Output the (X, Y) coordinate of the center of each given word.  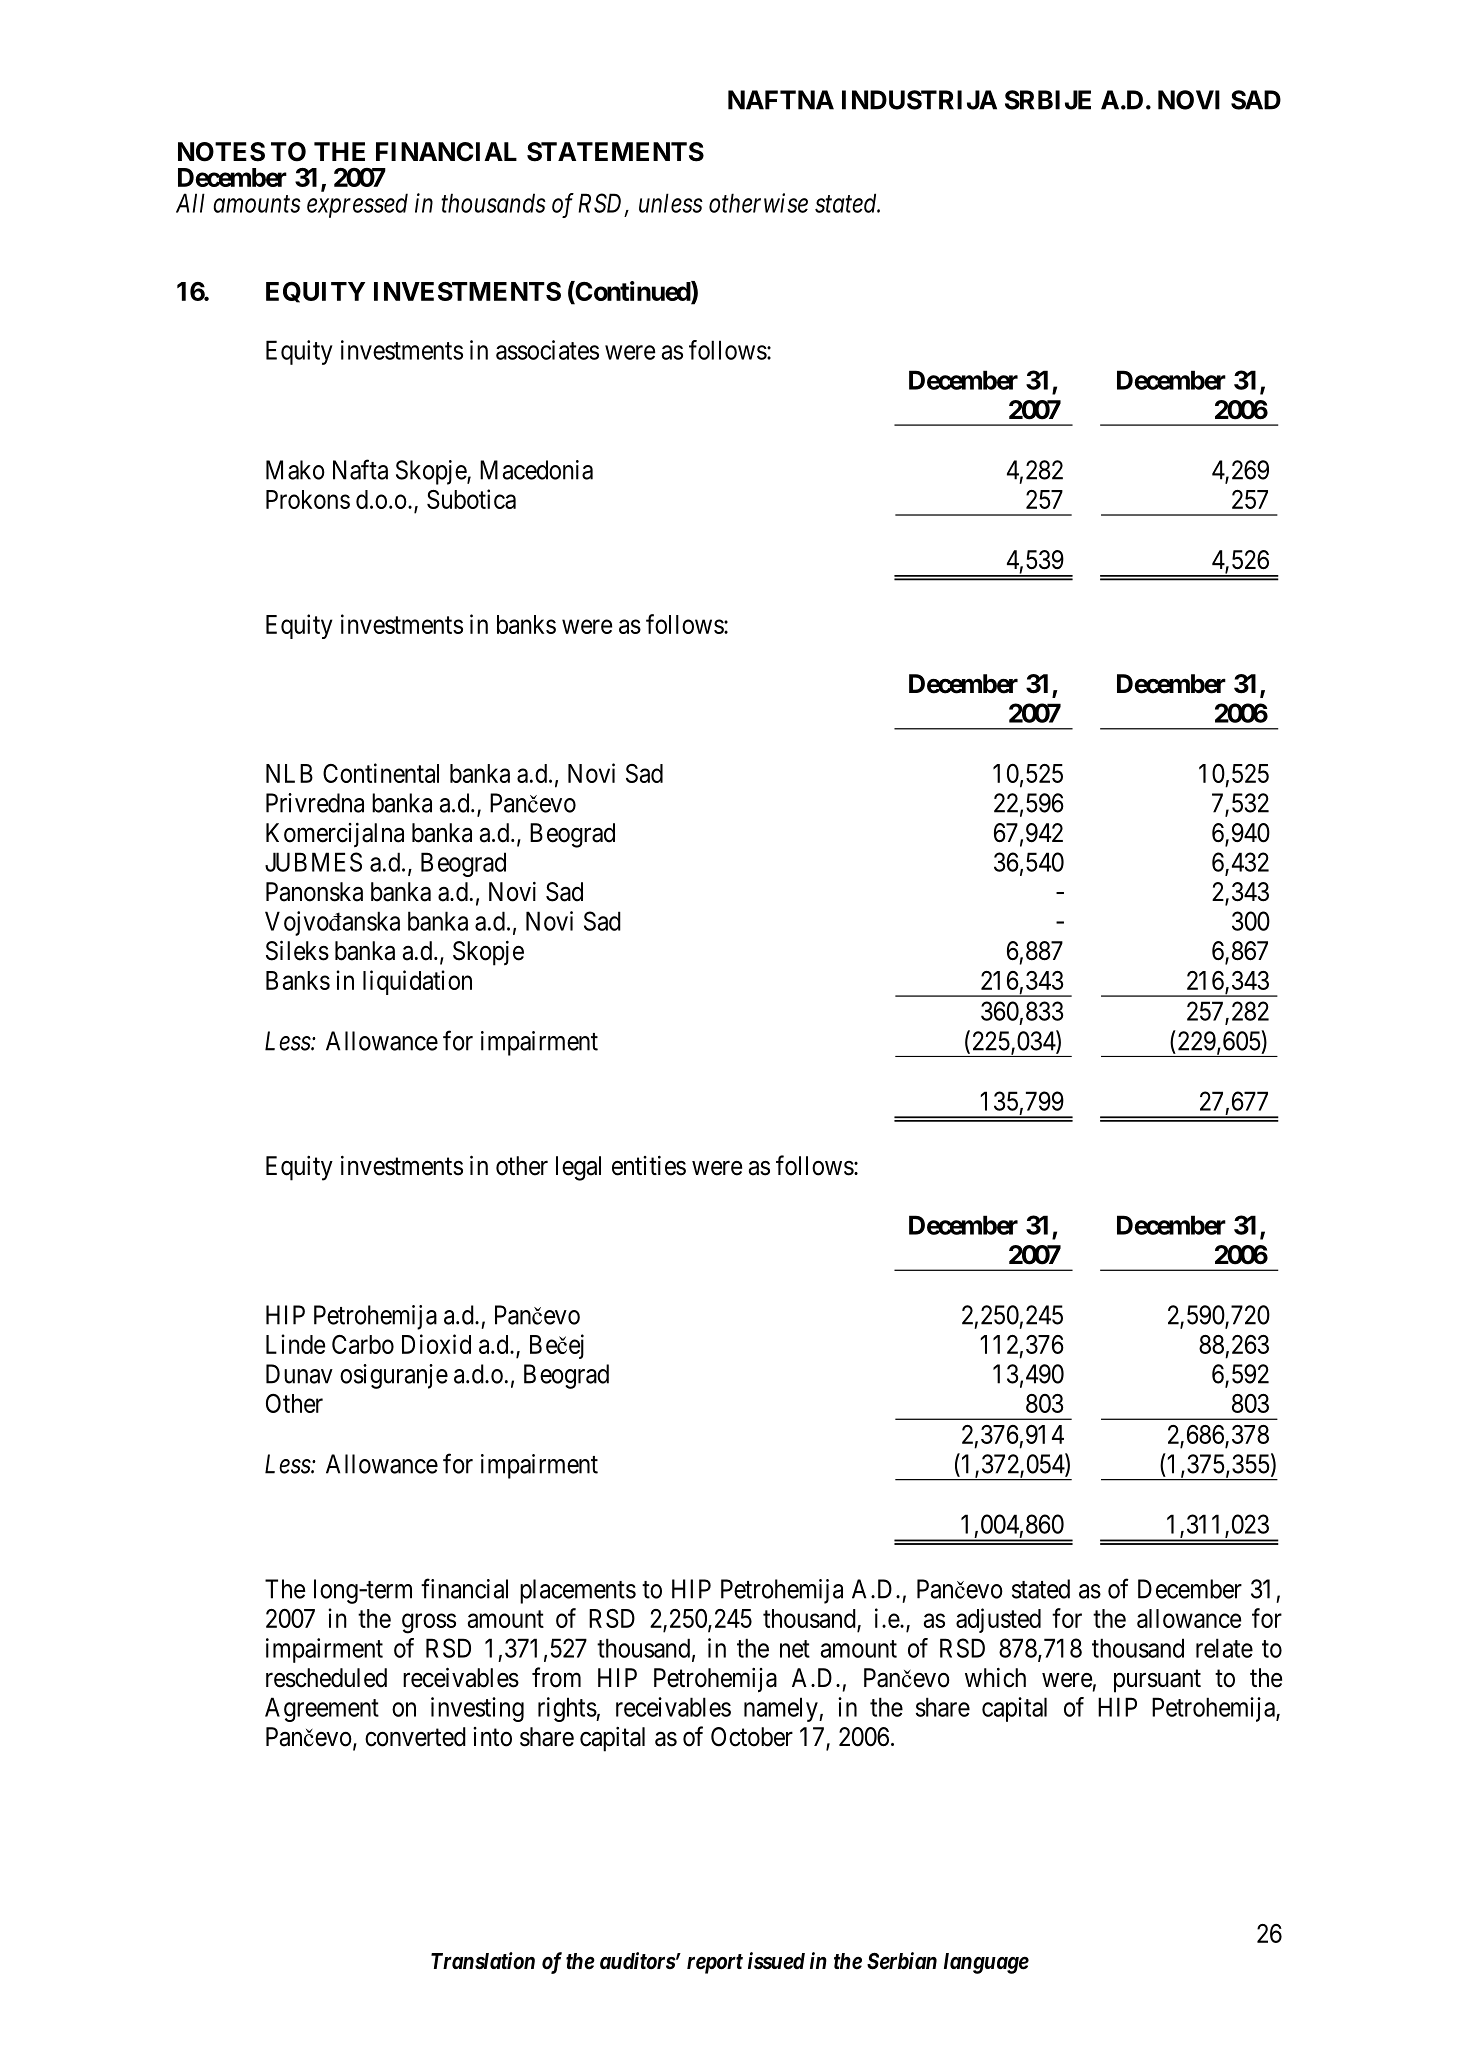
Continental (381, 773)
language (986, 1963)
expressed (357, 205)
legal (578, 1168)
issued (776, 1961)
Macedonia (536, 470)
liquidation (417, 982)
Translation (483, 1961)
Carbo (363, 1344)
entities (649, 1165)
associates (547, 350)
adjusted (998, 1620)
